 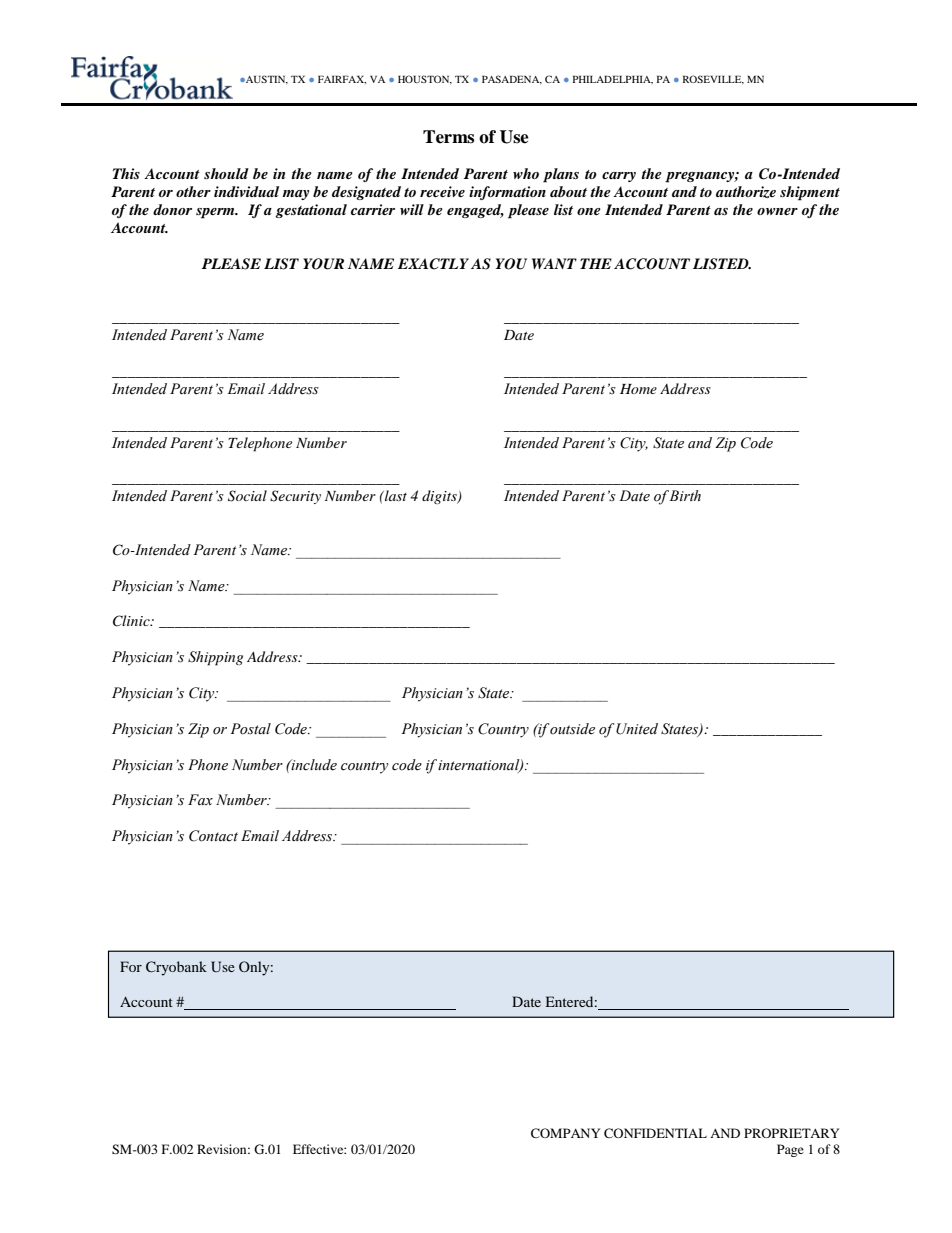 I want to click on COMPANY, so click(x=565, y=1133).
